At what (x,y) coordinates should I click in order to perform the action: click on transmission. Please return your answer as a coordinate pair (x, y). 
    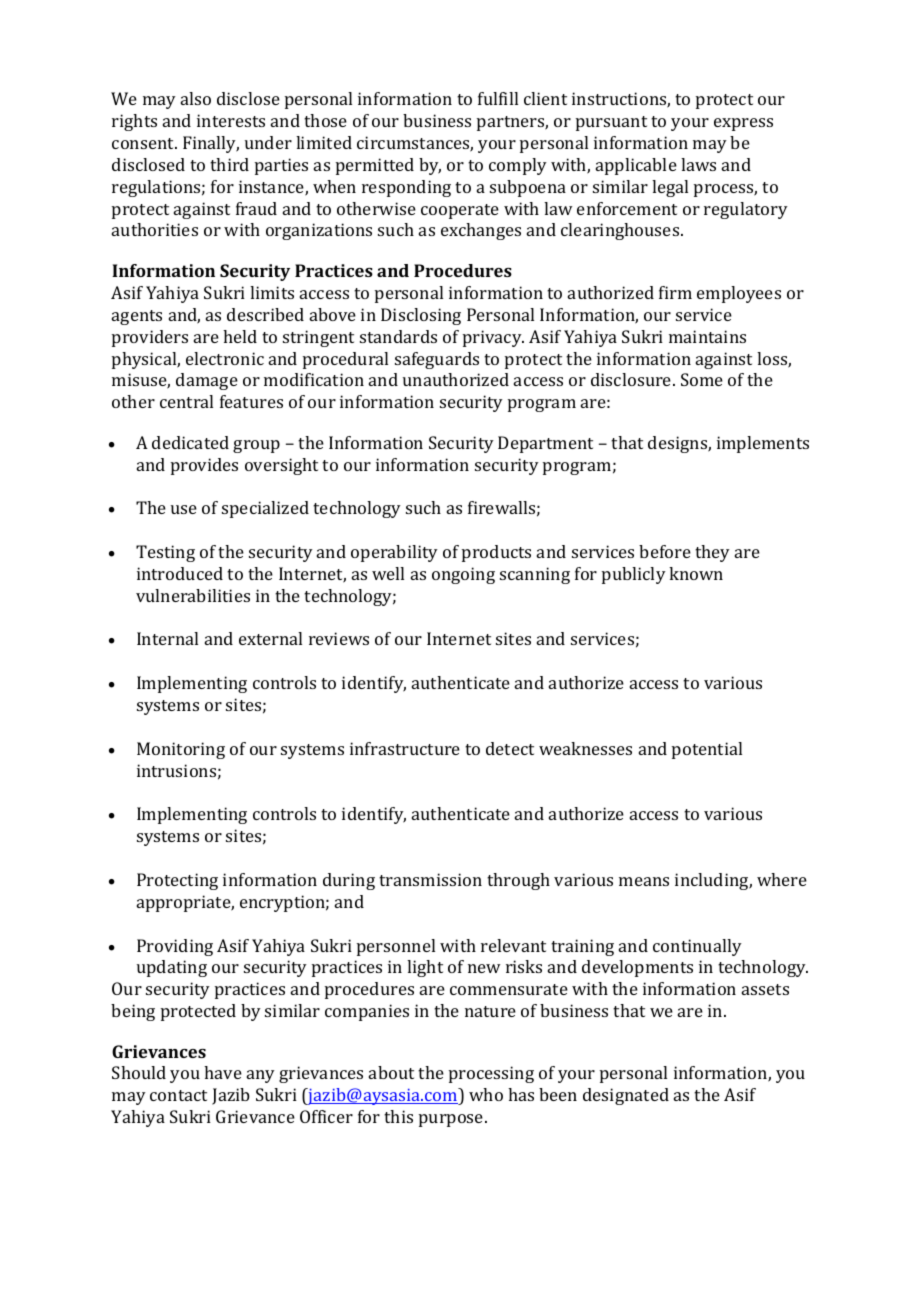
    Looking at the image, I should click on (430, 879).
